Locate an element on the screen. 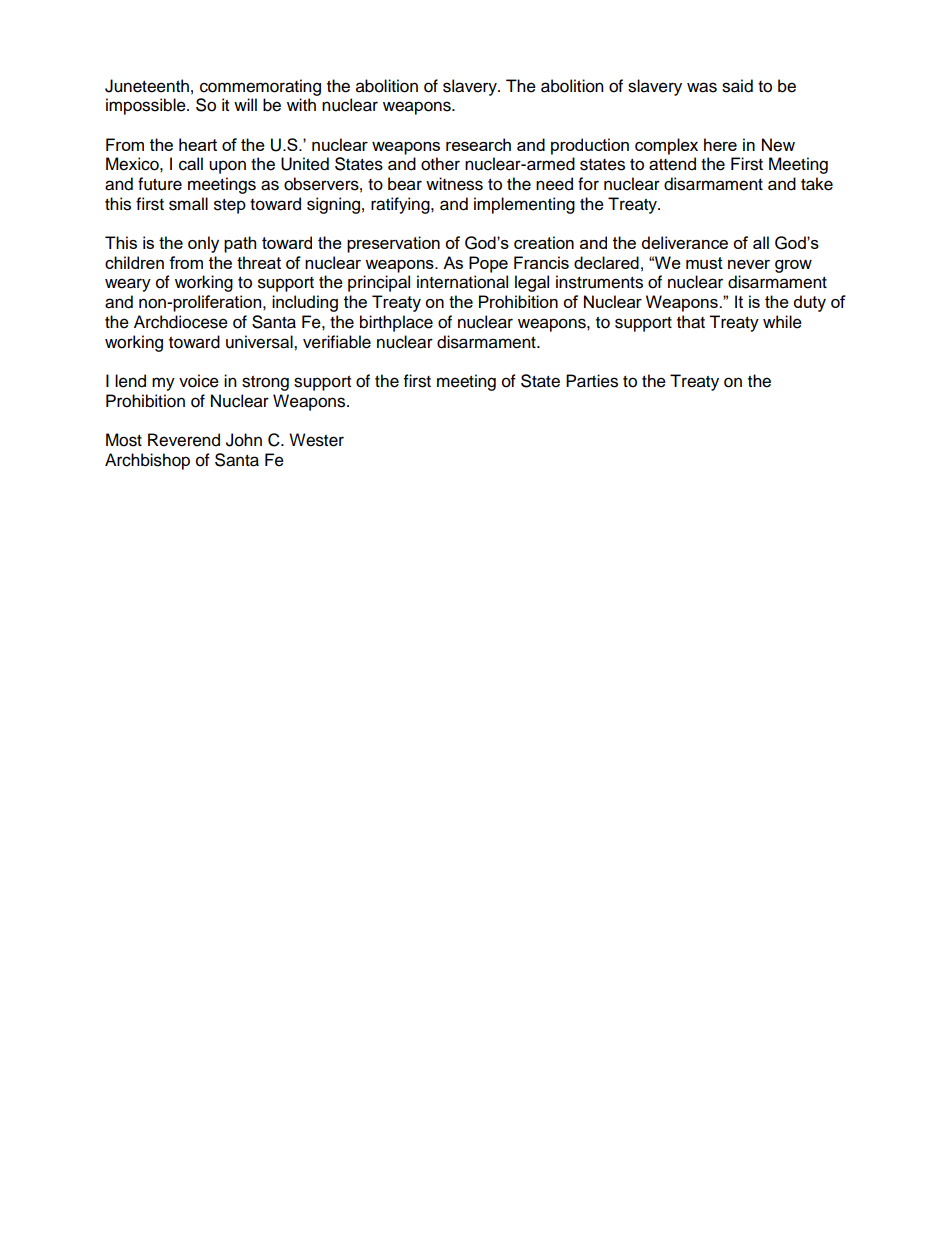 The height and width of the screenshot is (1233, 952). while is located at coordinates (782, 322).
